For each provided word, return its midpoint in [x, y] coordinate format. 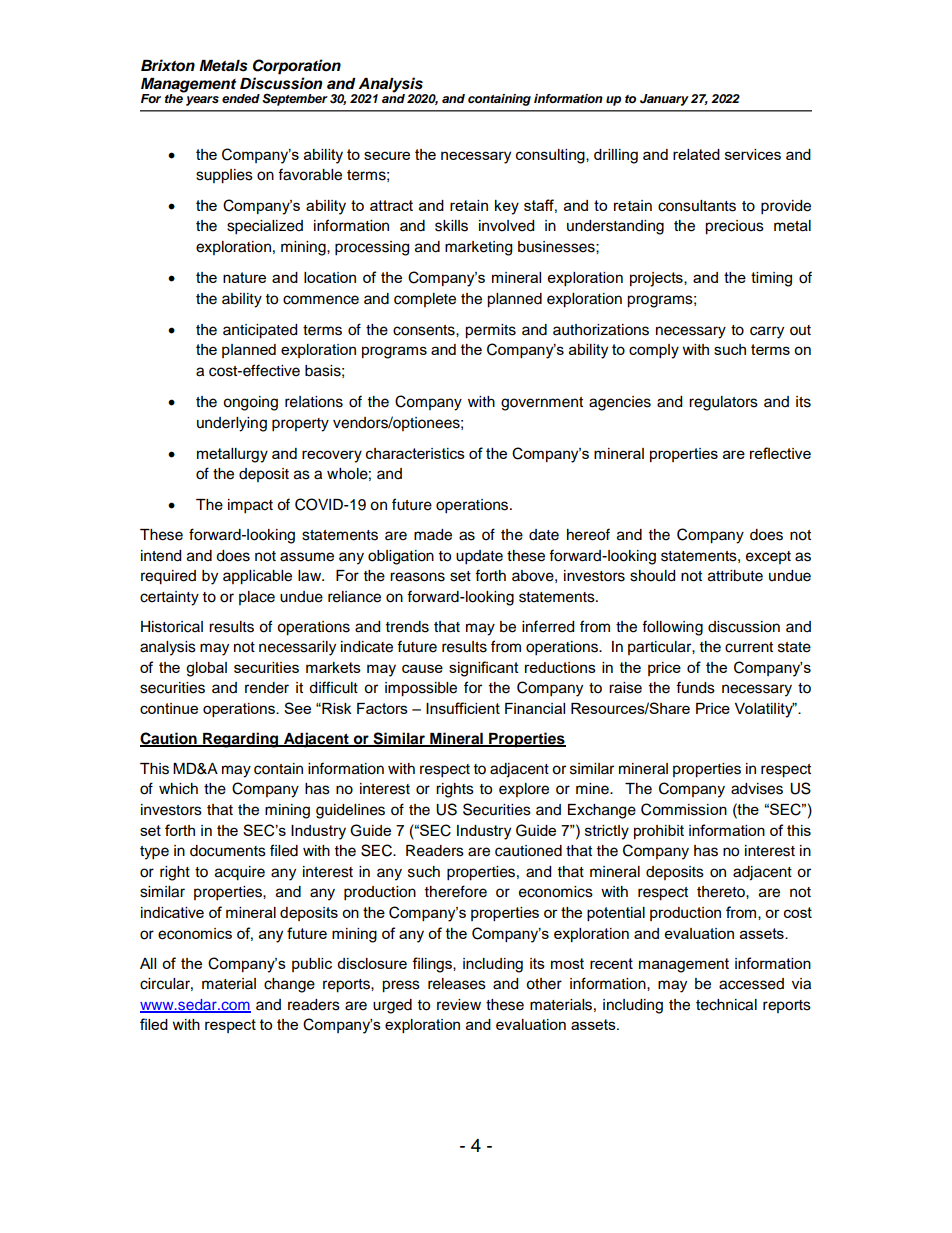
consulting [551, 156]
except [768, 557]
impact [250, 506]
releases [457, 984]
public [312, 965]
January [664, 100]
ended [241, 98]
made [433, 535]
